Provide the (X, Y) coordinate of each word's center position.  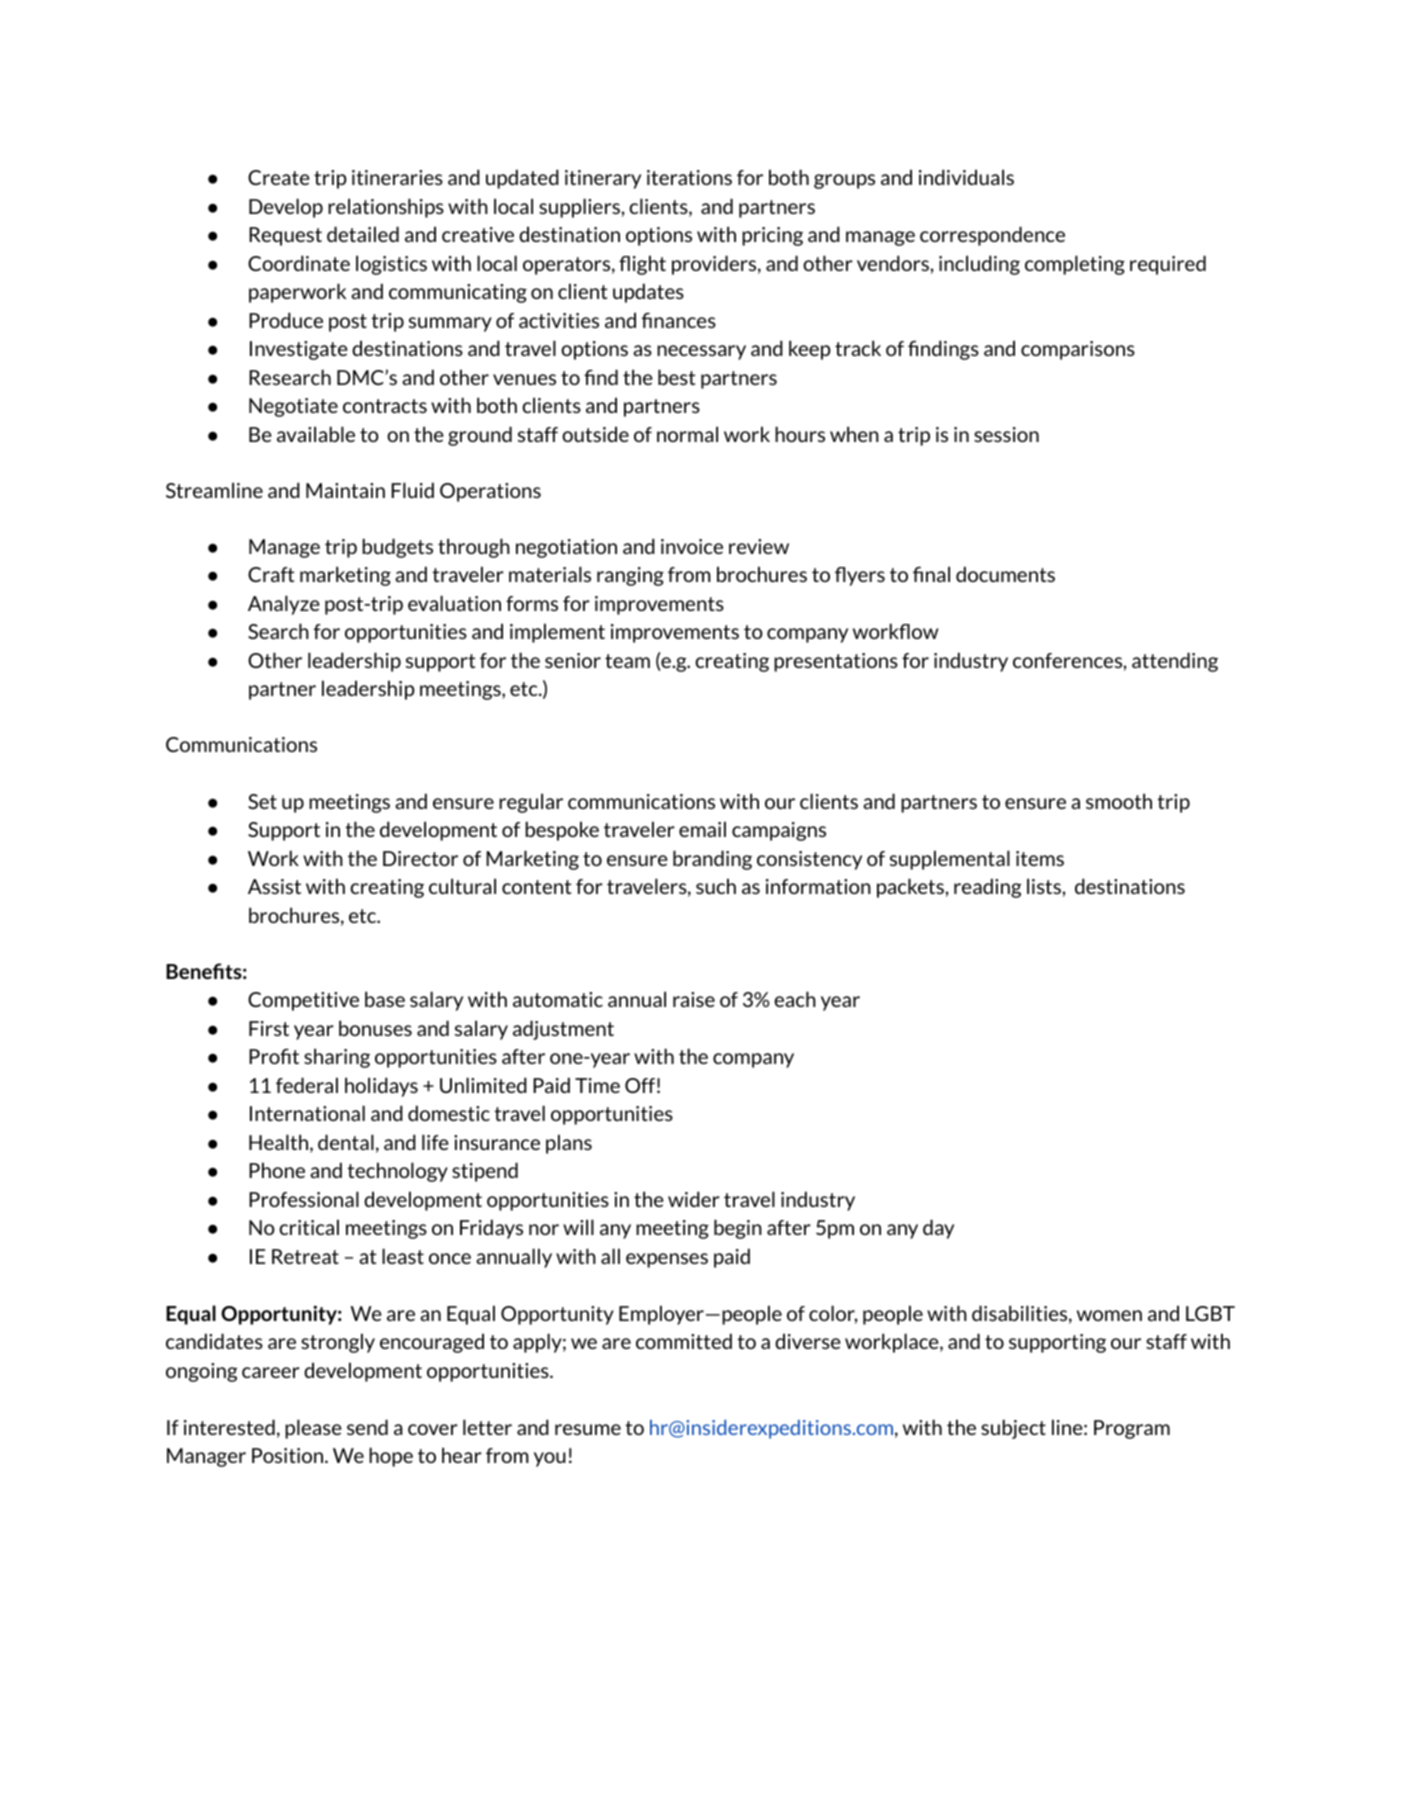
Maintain (345, 490)
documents (1005, 574)
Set (262, 801)
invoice (692, 546)
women (1109, 1315)
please (313, 1429)
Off (640, 1085)
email (702, 829)
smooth (1119, 801)
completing (1075, 265)
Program (1132, 1429)
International (307, 1113)
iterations (689, 177)
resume (588, 1429)
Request (285, 236)
